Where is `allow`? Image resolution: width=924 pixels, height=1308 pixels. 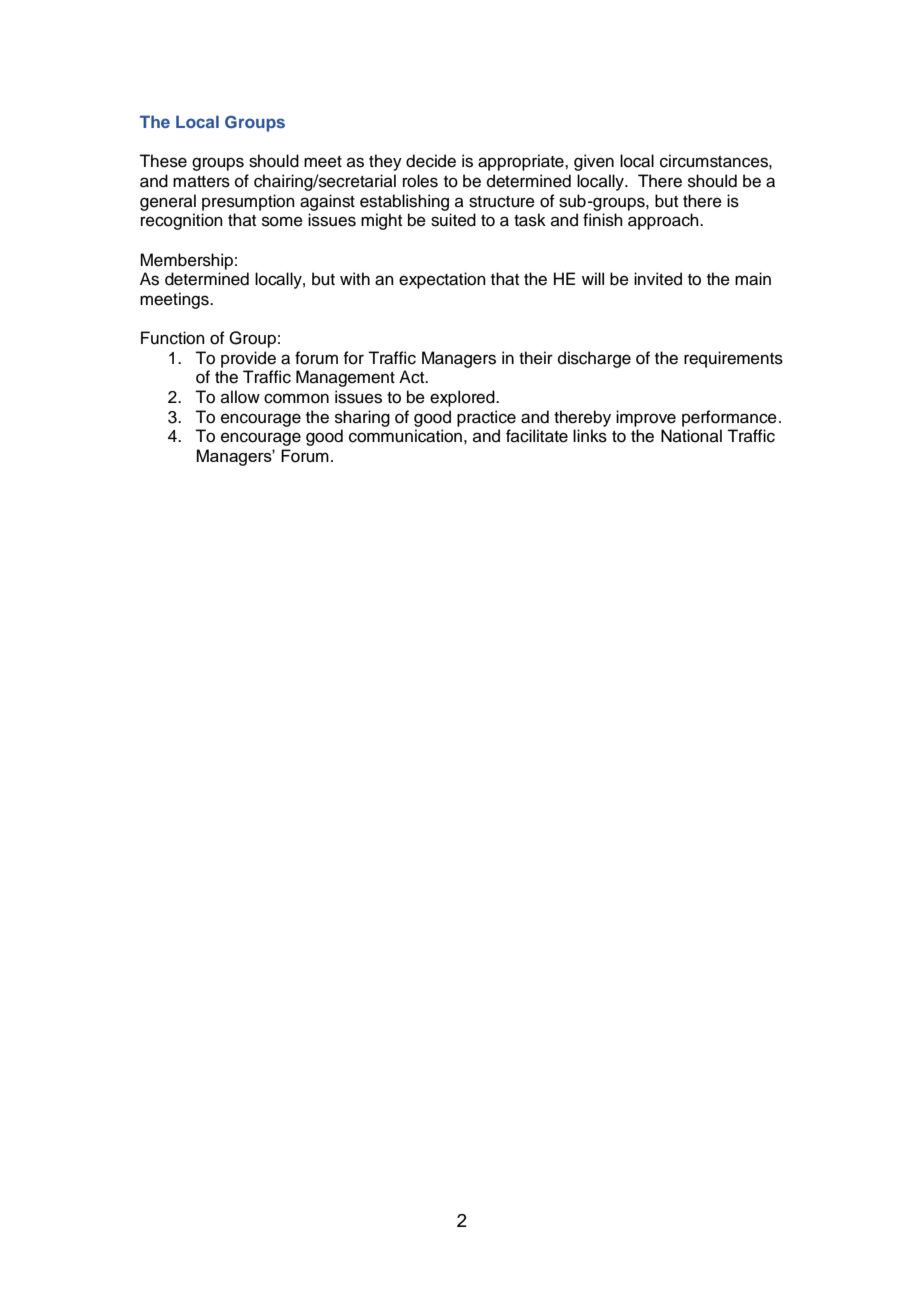 allow is located at coordinates (240, 397).
